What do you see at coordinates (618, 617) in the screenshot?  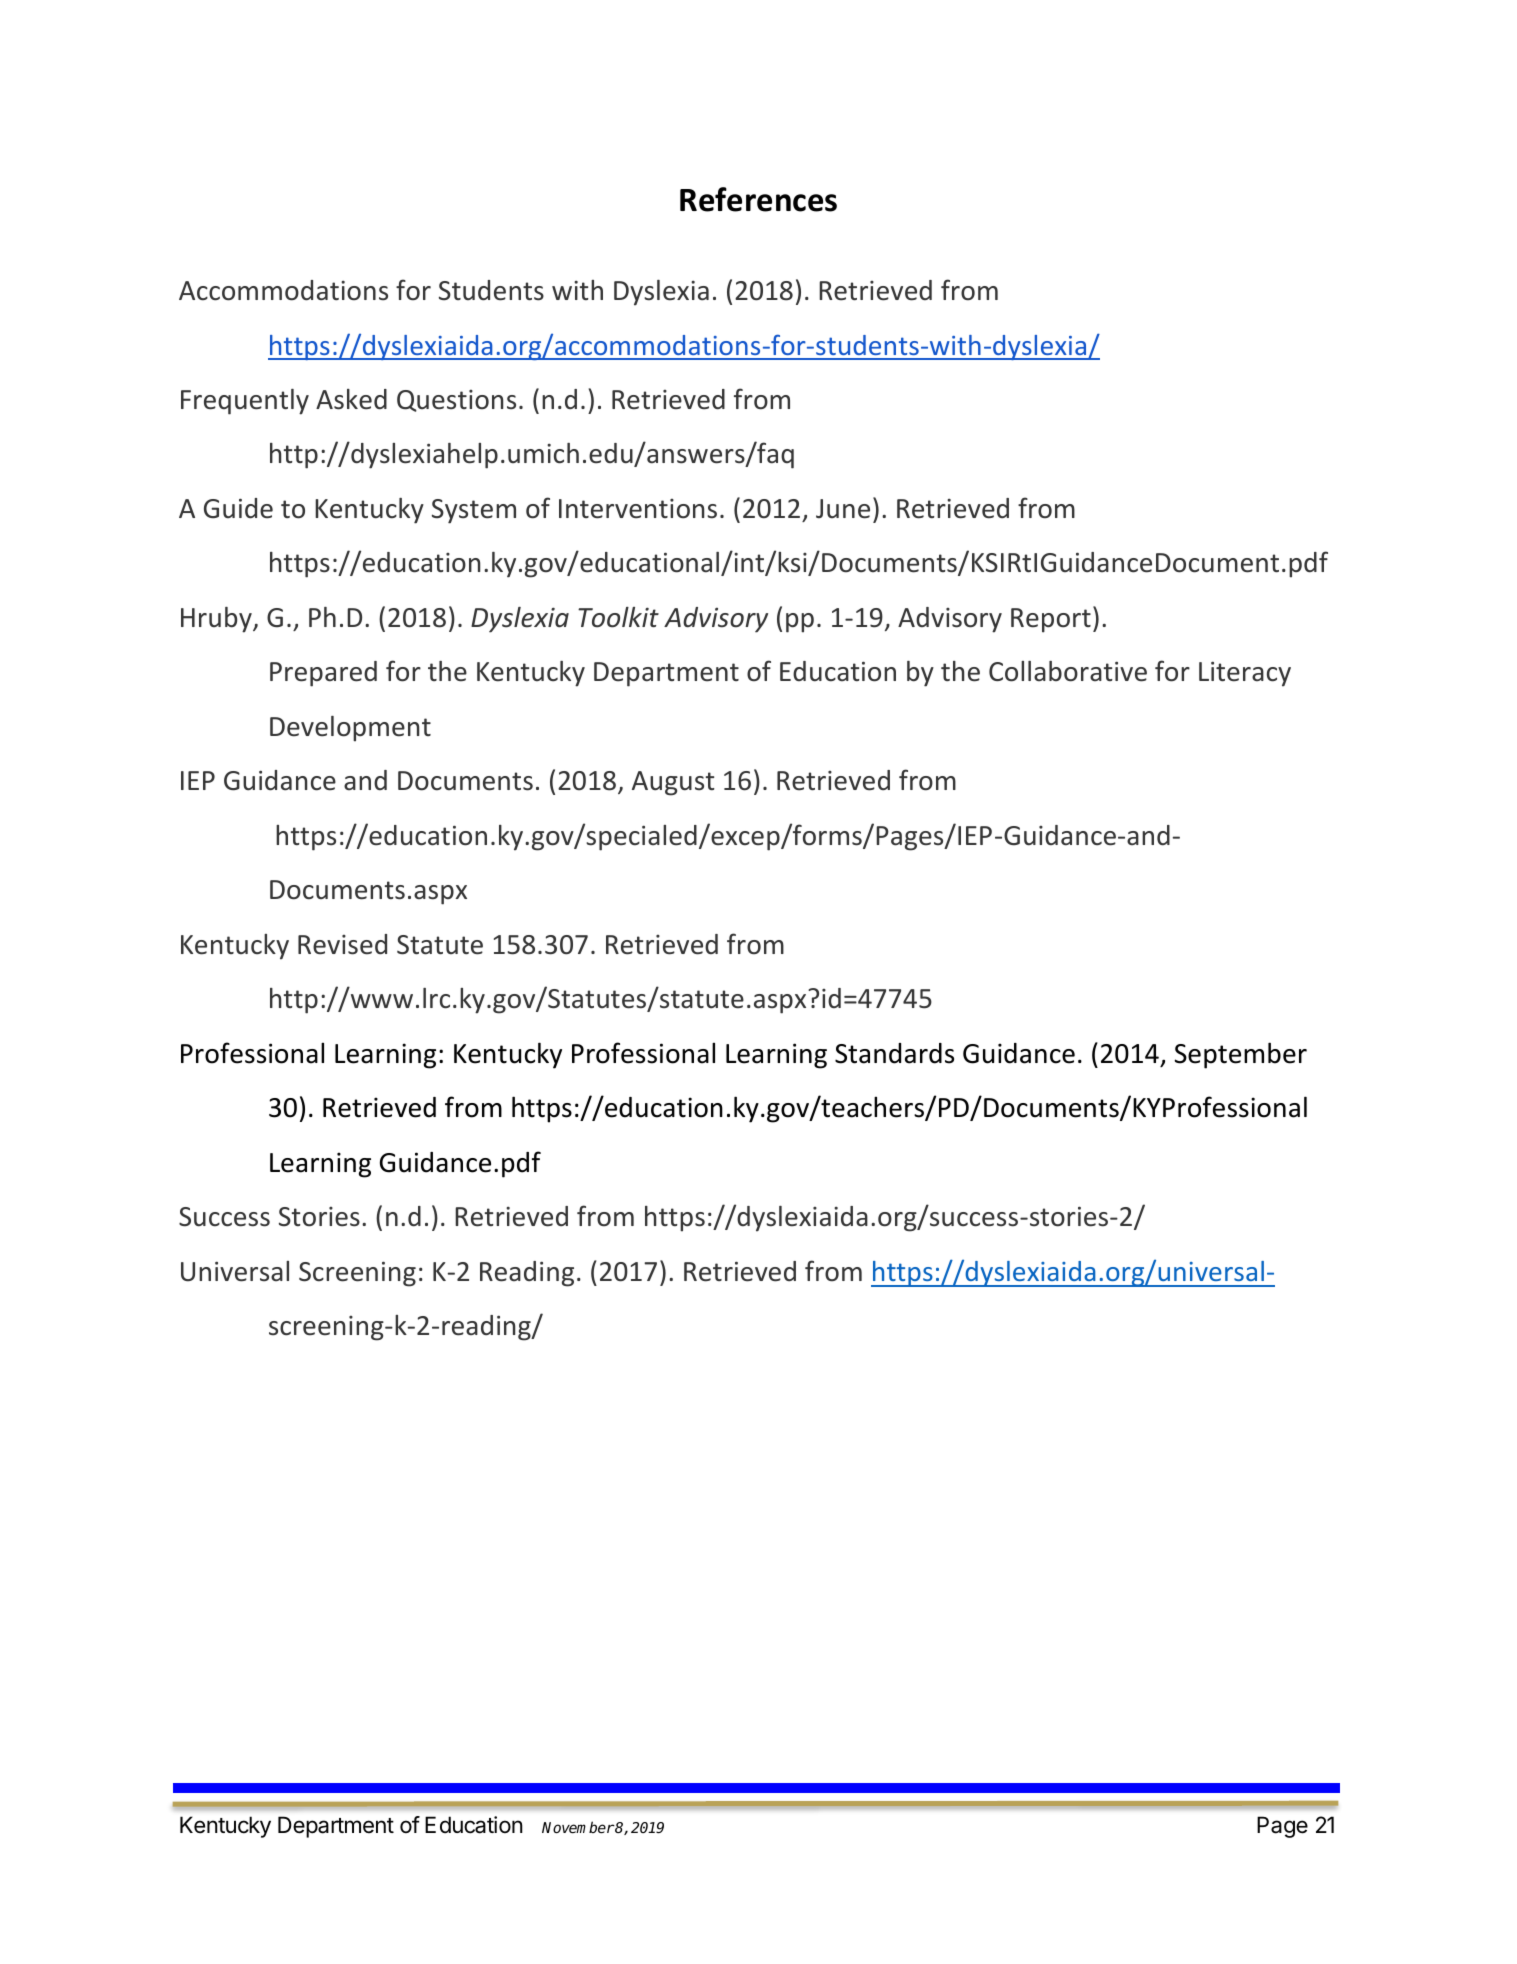 I see `Toolkit` at bounding box center [618, 617].
